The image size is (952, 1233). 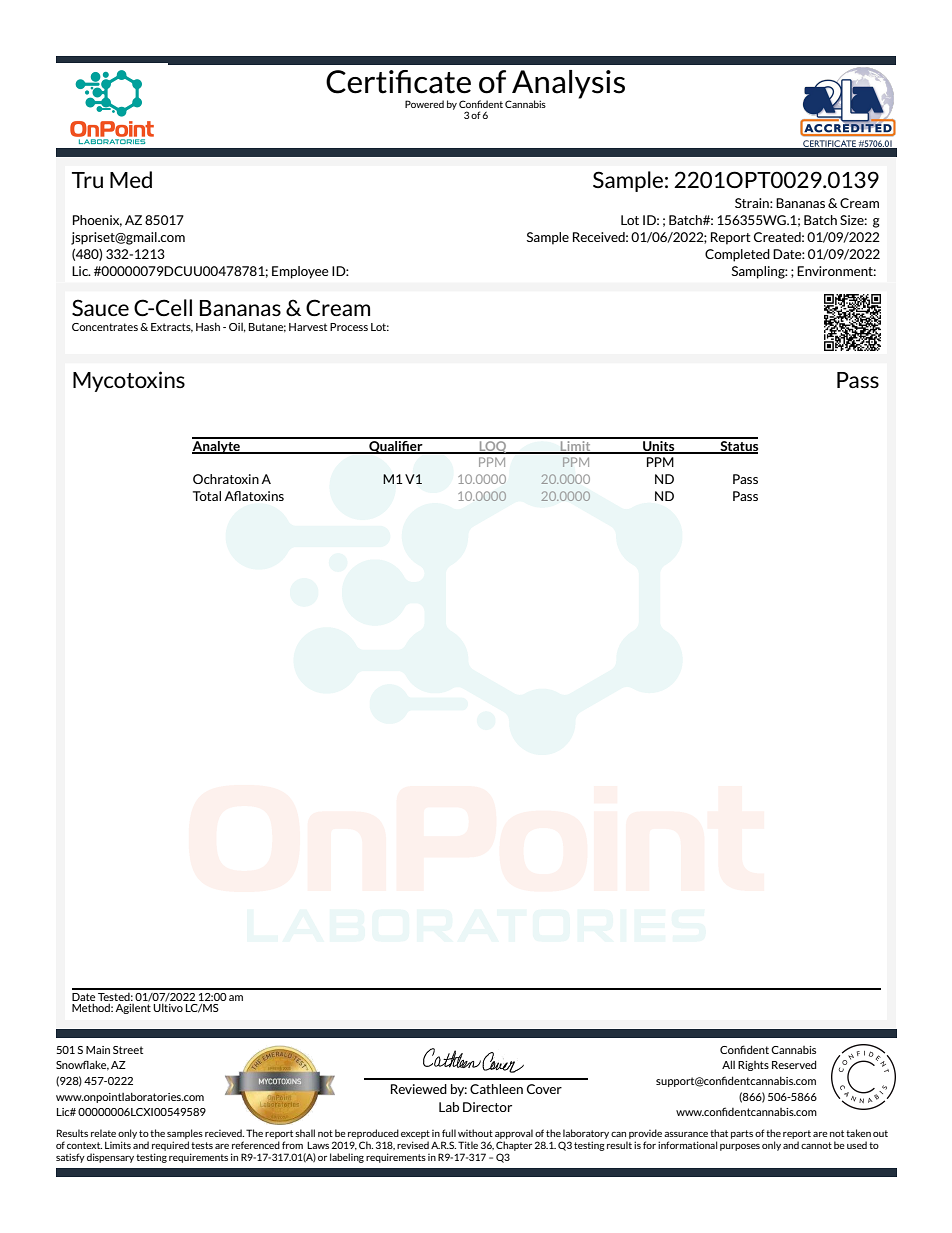 I want to click on without, so click(x=475, y=1133).
